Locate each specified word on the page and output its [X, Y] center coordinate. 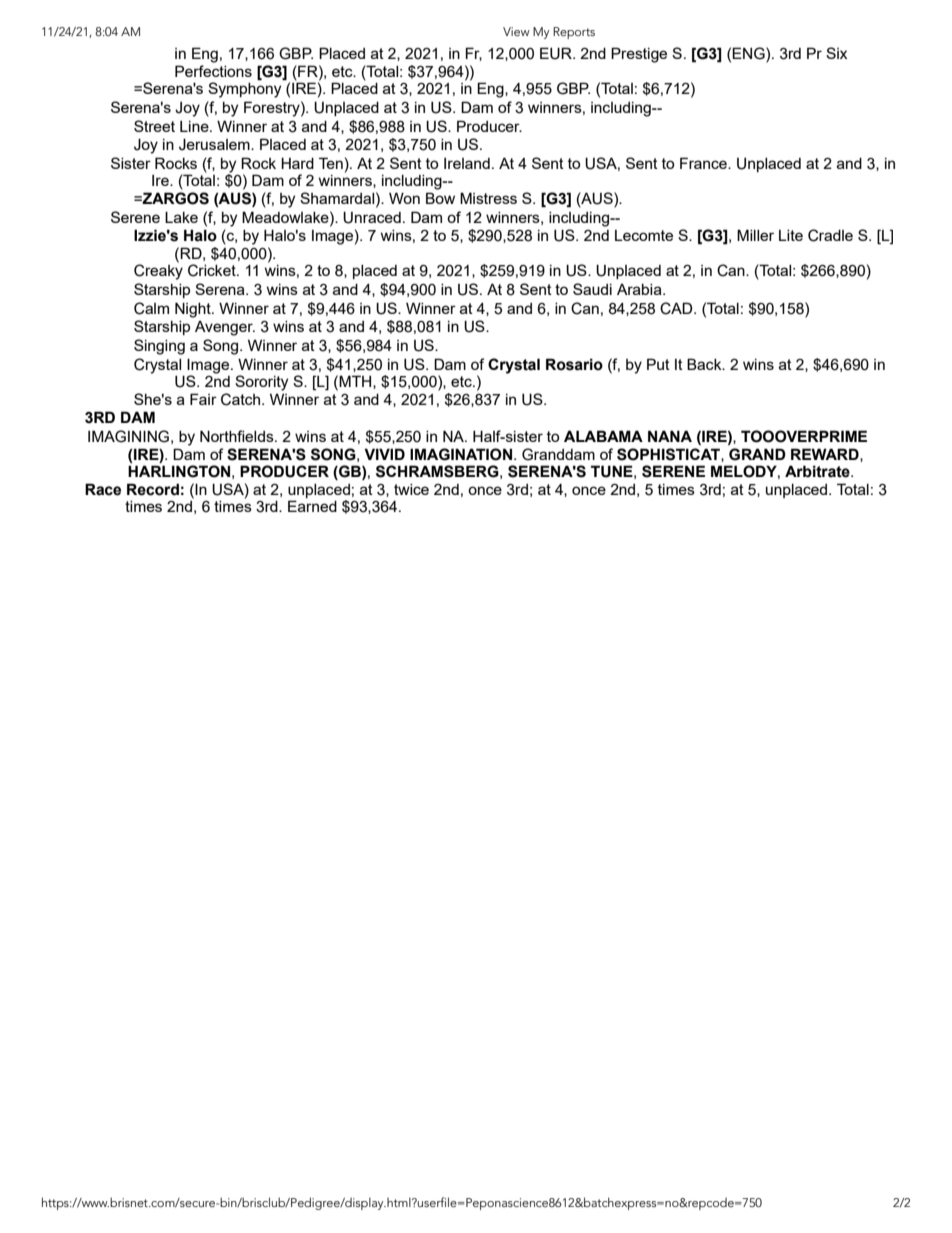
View [516, 31]
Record [153, 489]
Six [836, 53]
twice [411, 489]
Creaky [158, 271]
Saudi [592, 289]
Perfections [213, 71]
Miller [755, 235]
